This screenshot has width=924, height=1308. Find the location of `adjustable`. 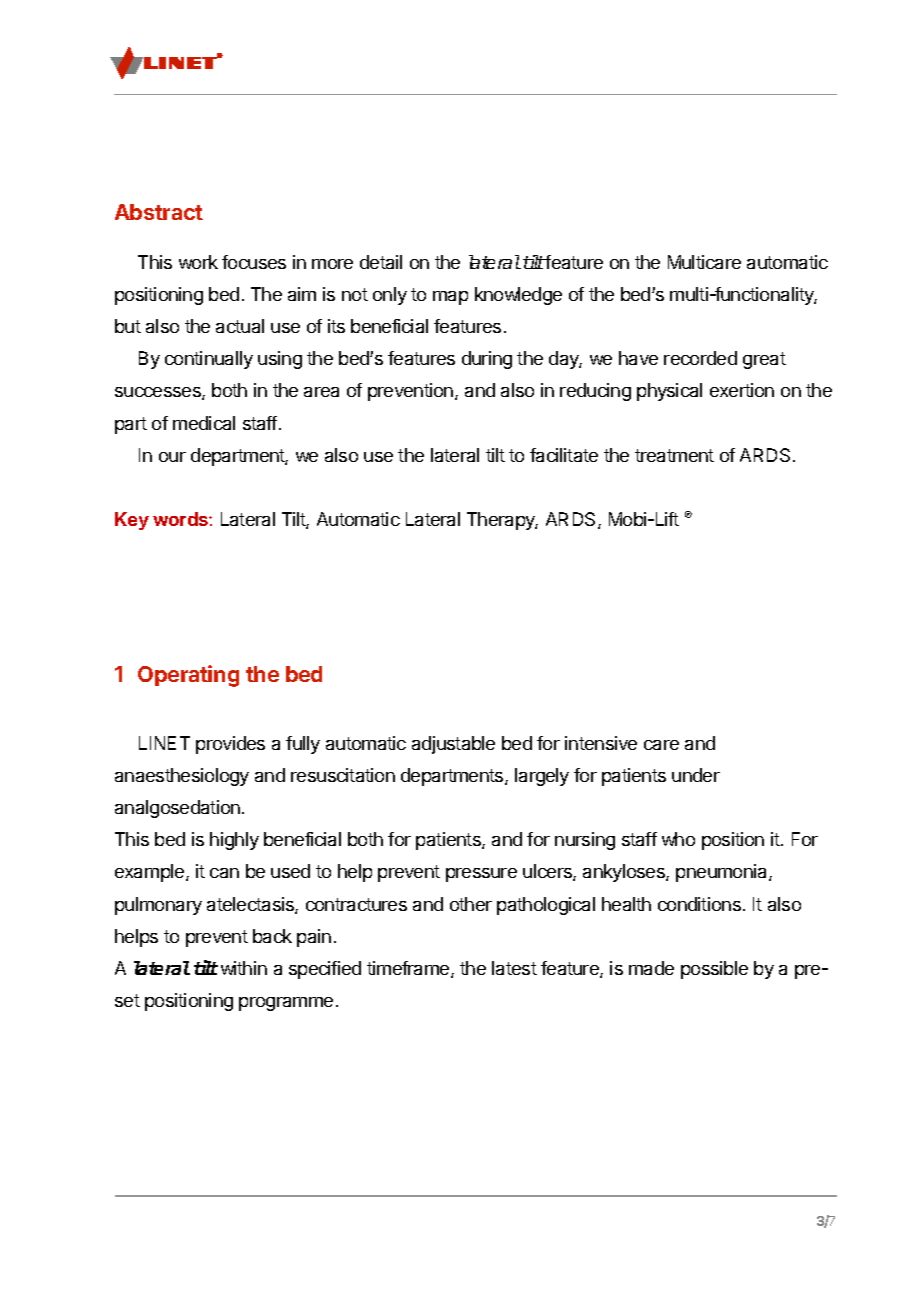

adjustable is located at coordinates (453, 745).
